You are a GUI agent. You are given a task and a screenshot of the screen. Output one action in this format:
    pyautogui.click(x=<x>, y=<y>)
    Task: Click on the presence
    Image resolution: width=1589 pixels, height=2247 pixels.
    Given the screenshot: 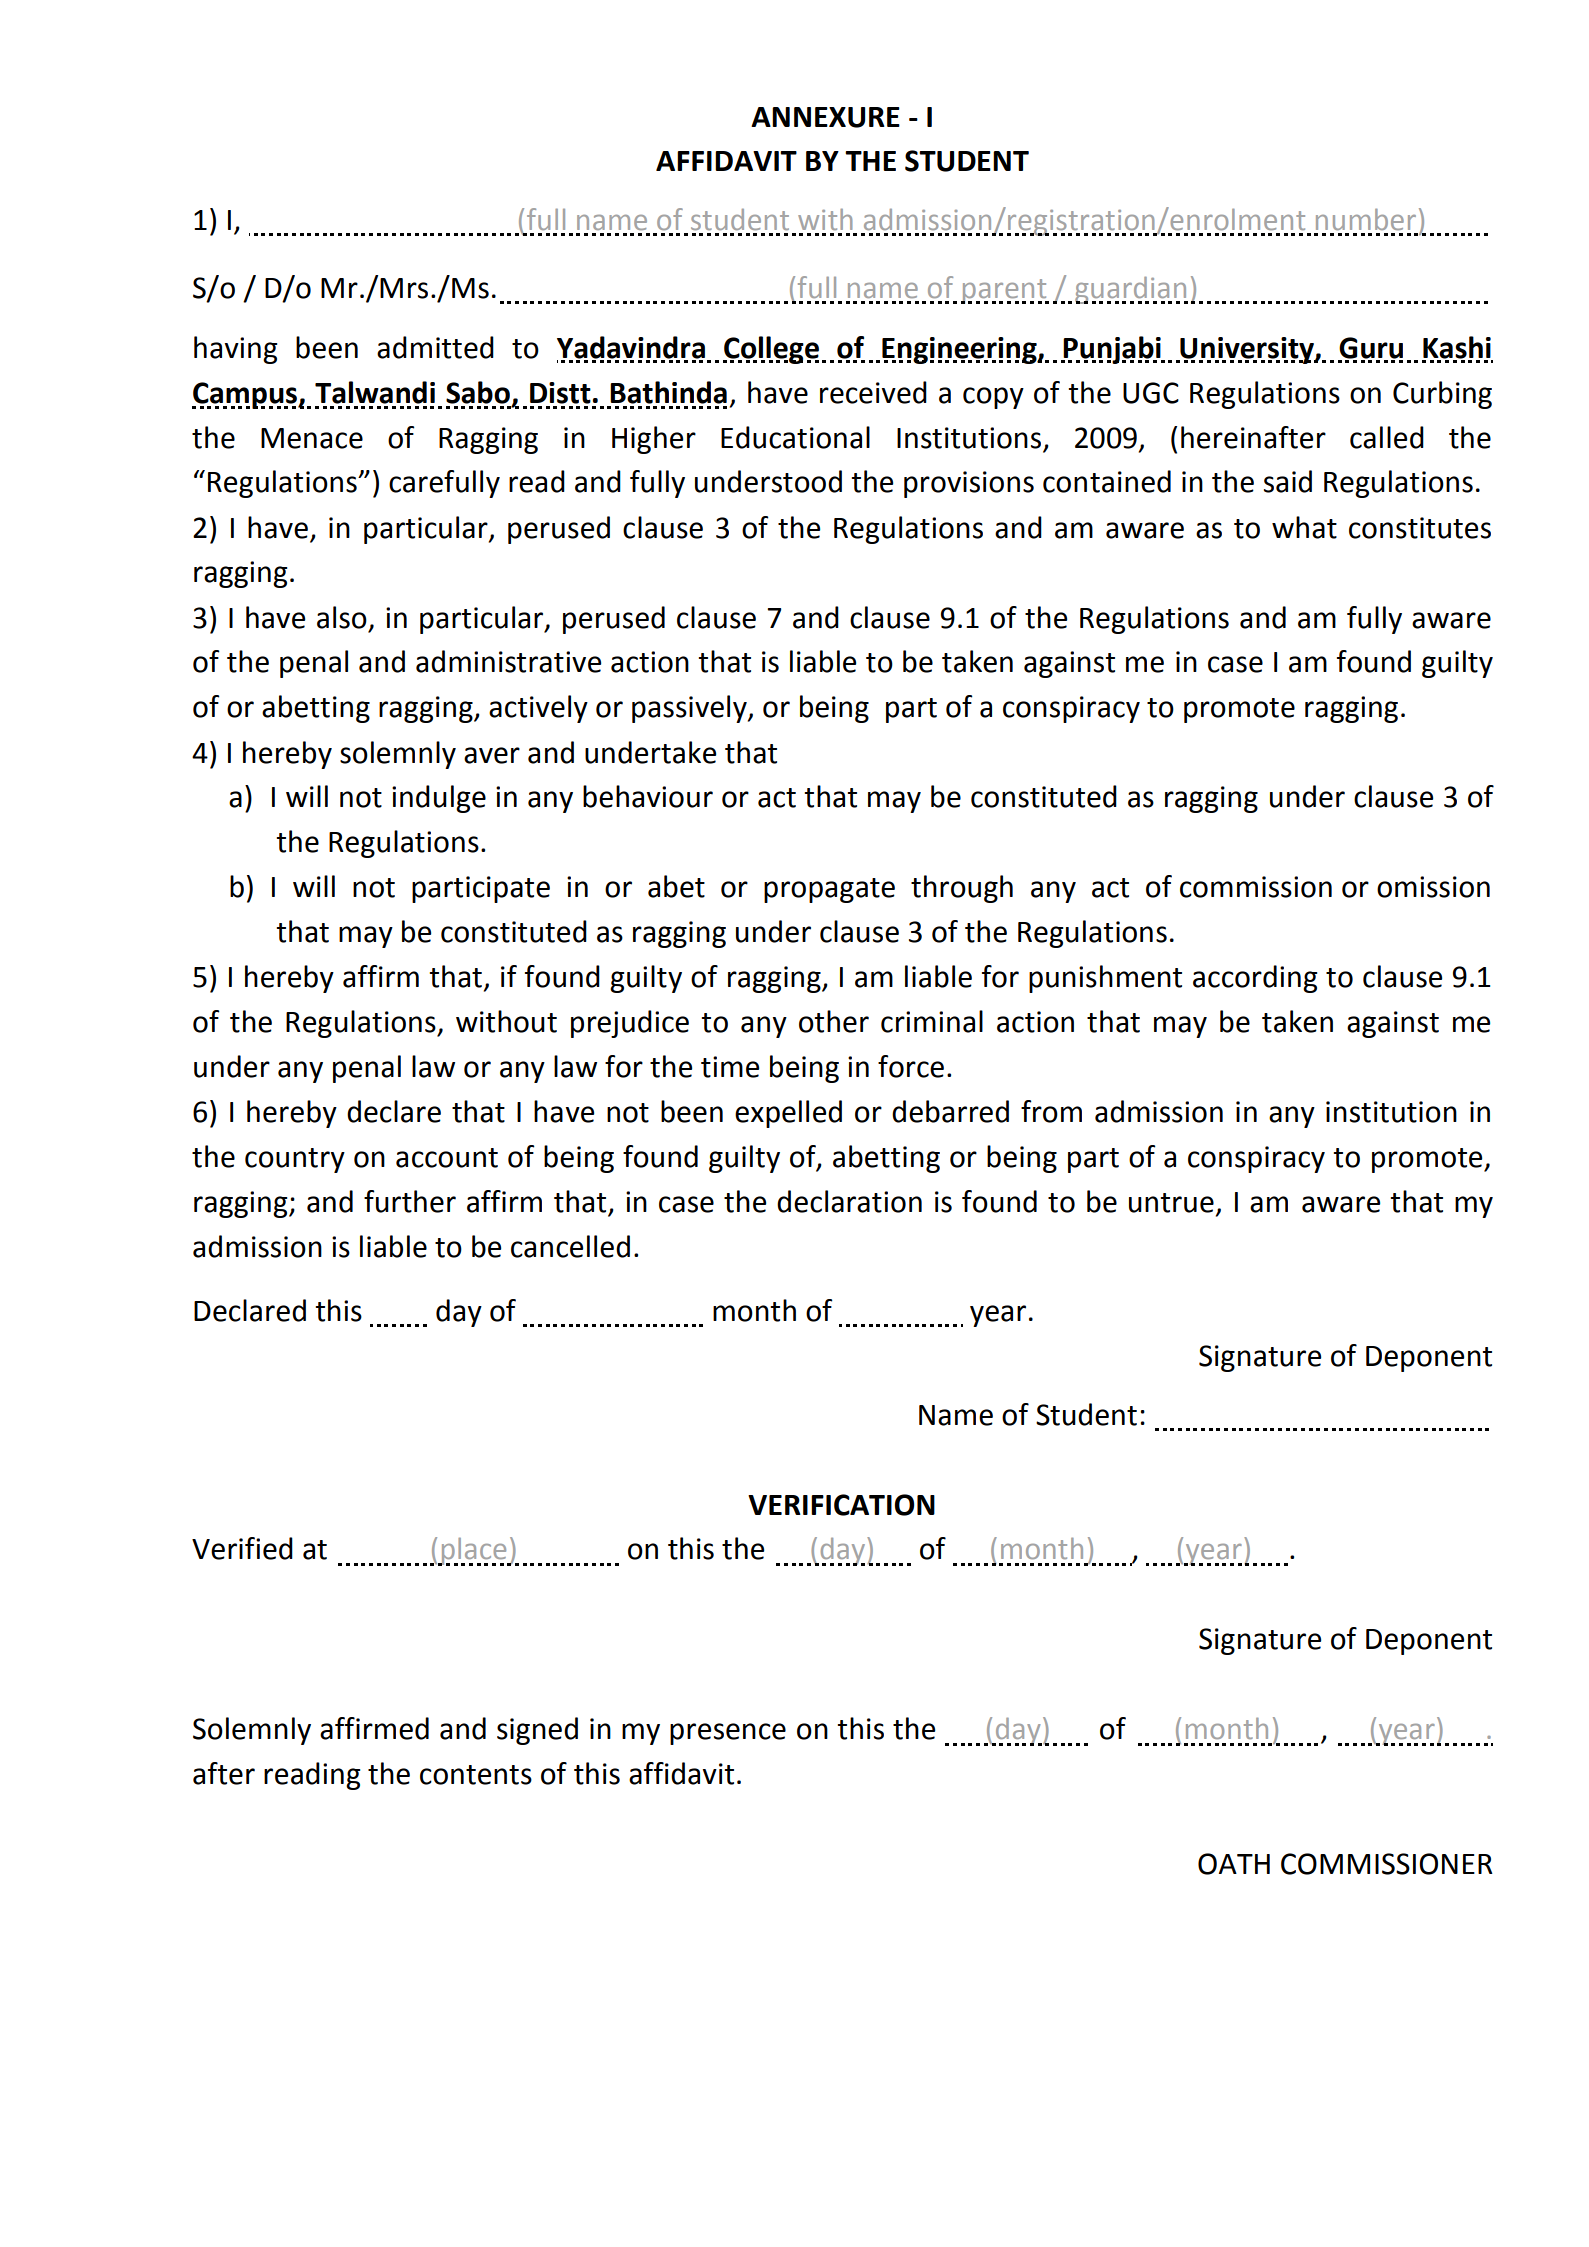 What is the action you would take?
    pyautogui.click(x=728, y=1734)
